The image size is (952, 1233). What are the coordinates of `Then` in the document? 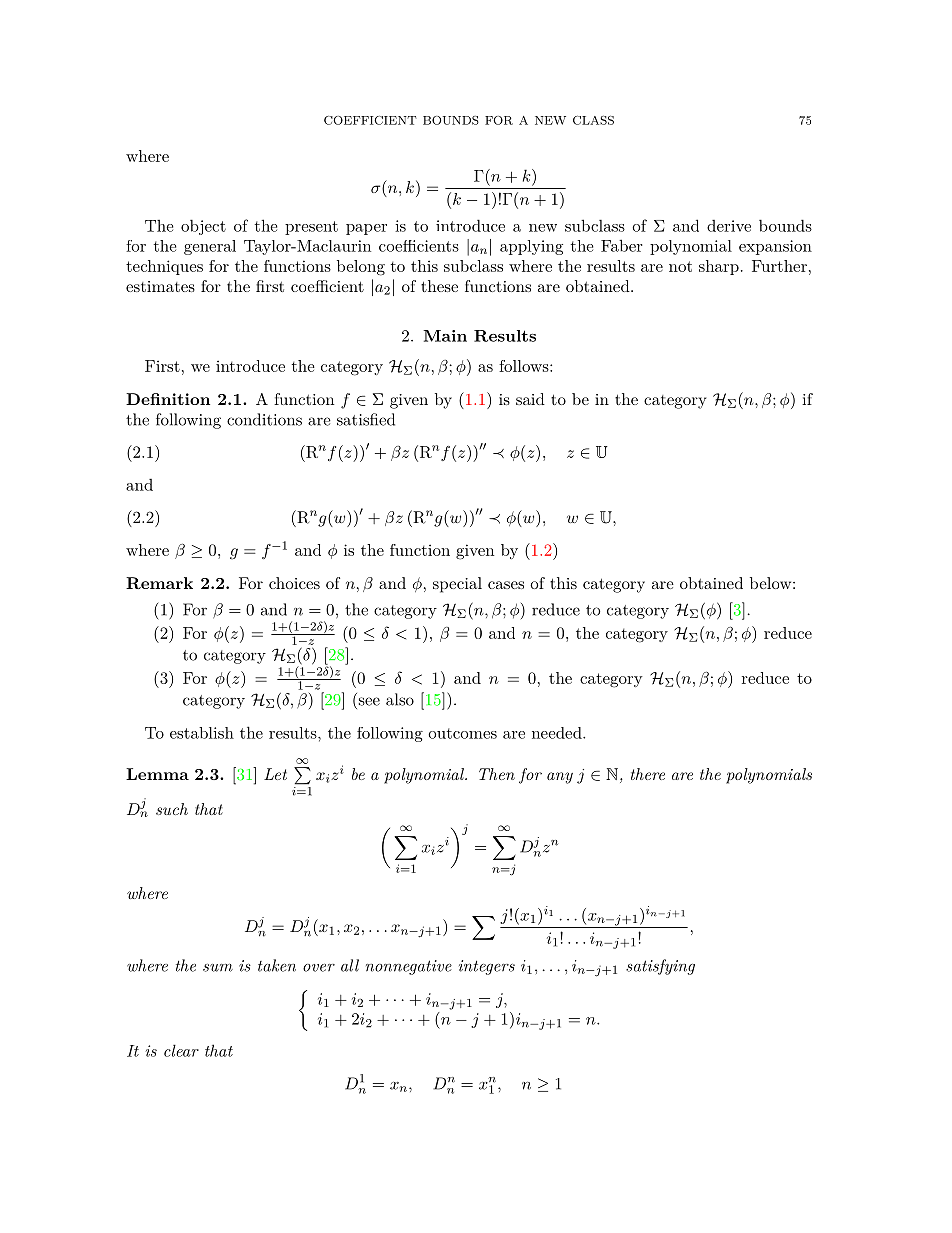 It's located at (497, 774).
